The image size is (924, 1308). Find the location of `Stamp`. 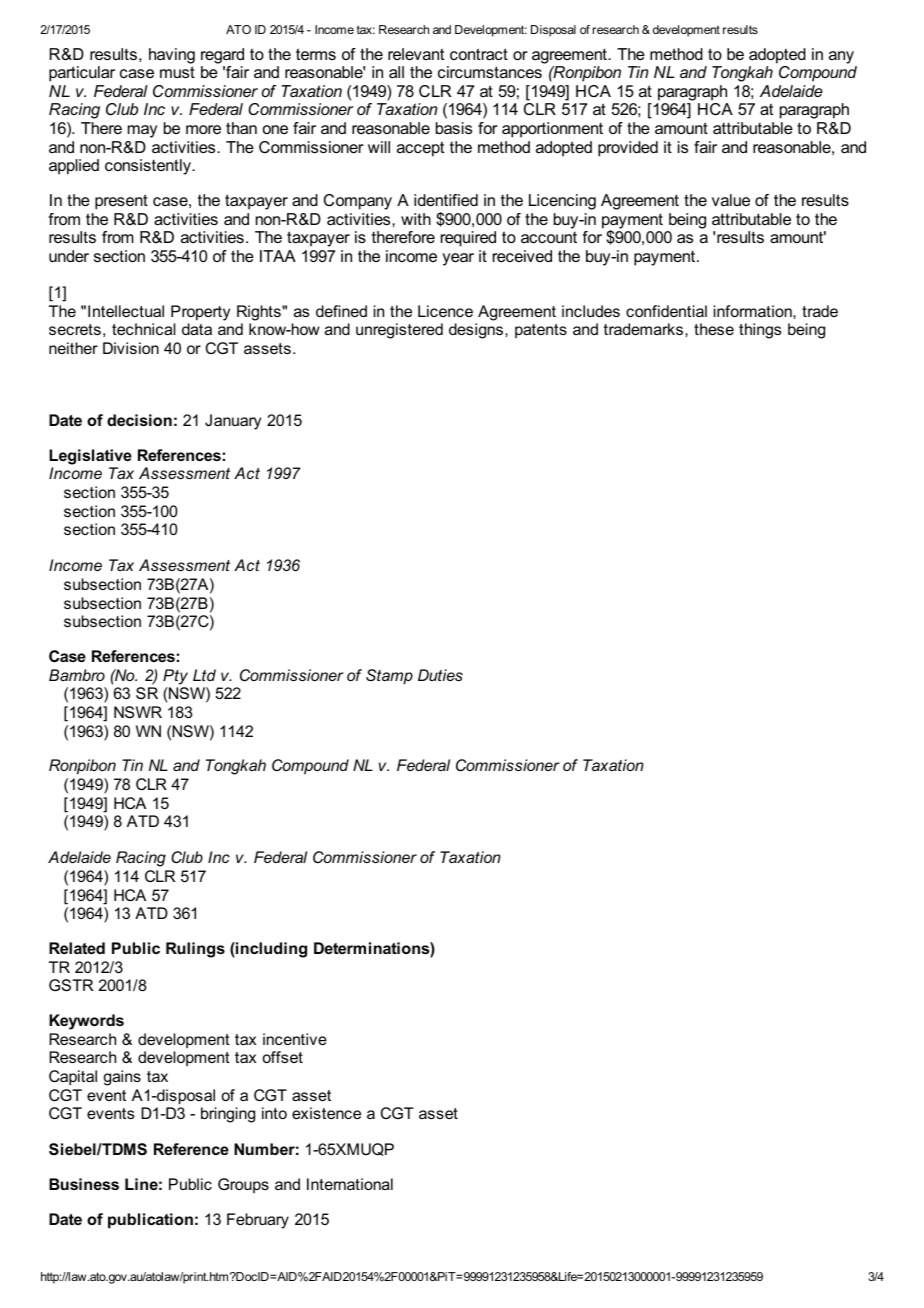

Stamp is located at coordinates (389, 677).
